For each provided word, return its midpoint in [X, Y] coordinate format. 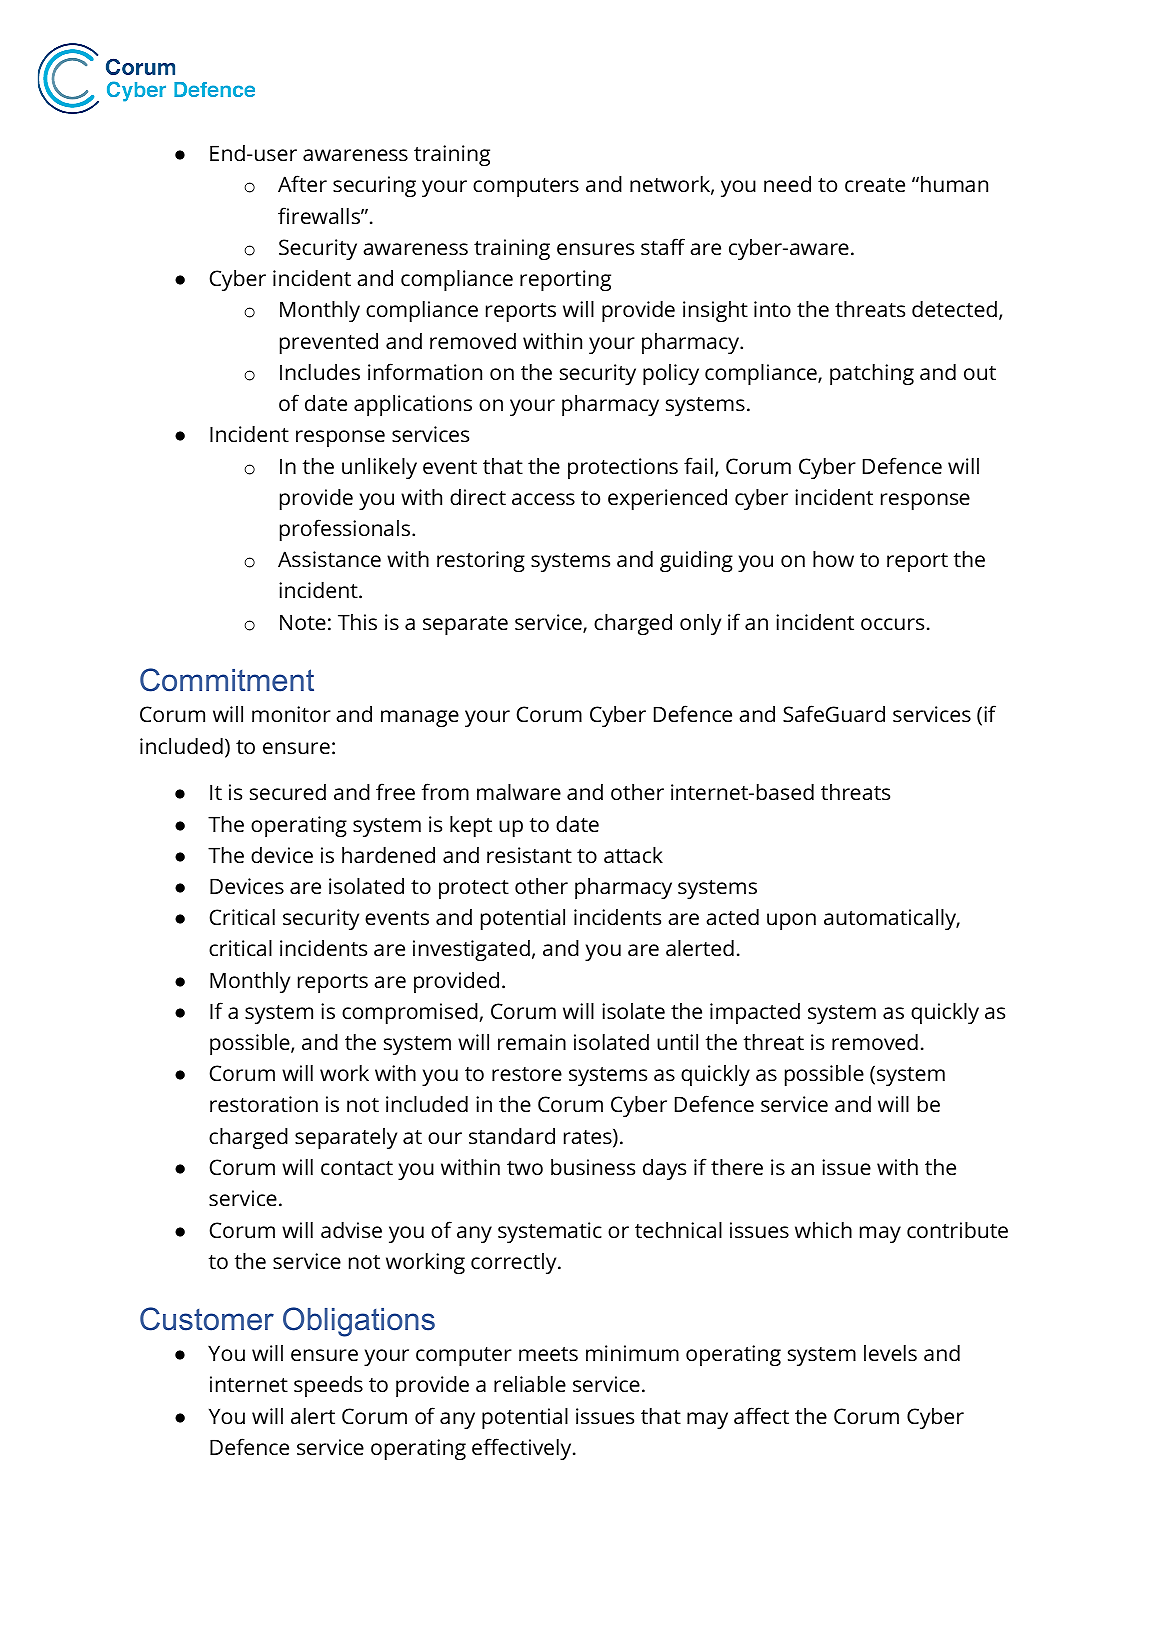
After [302, 183]
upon [791, 921]
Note [303, 622]
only [700, 624]
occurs [892, 624]
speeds [328, 1386]
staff [663, 246]
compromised [410, 1013]
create [875, 185]
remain [532, 1042]
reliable [530, 1383]
